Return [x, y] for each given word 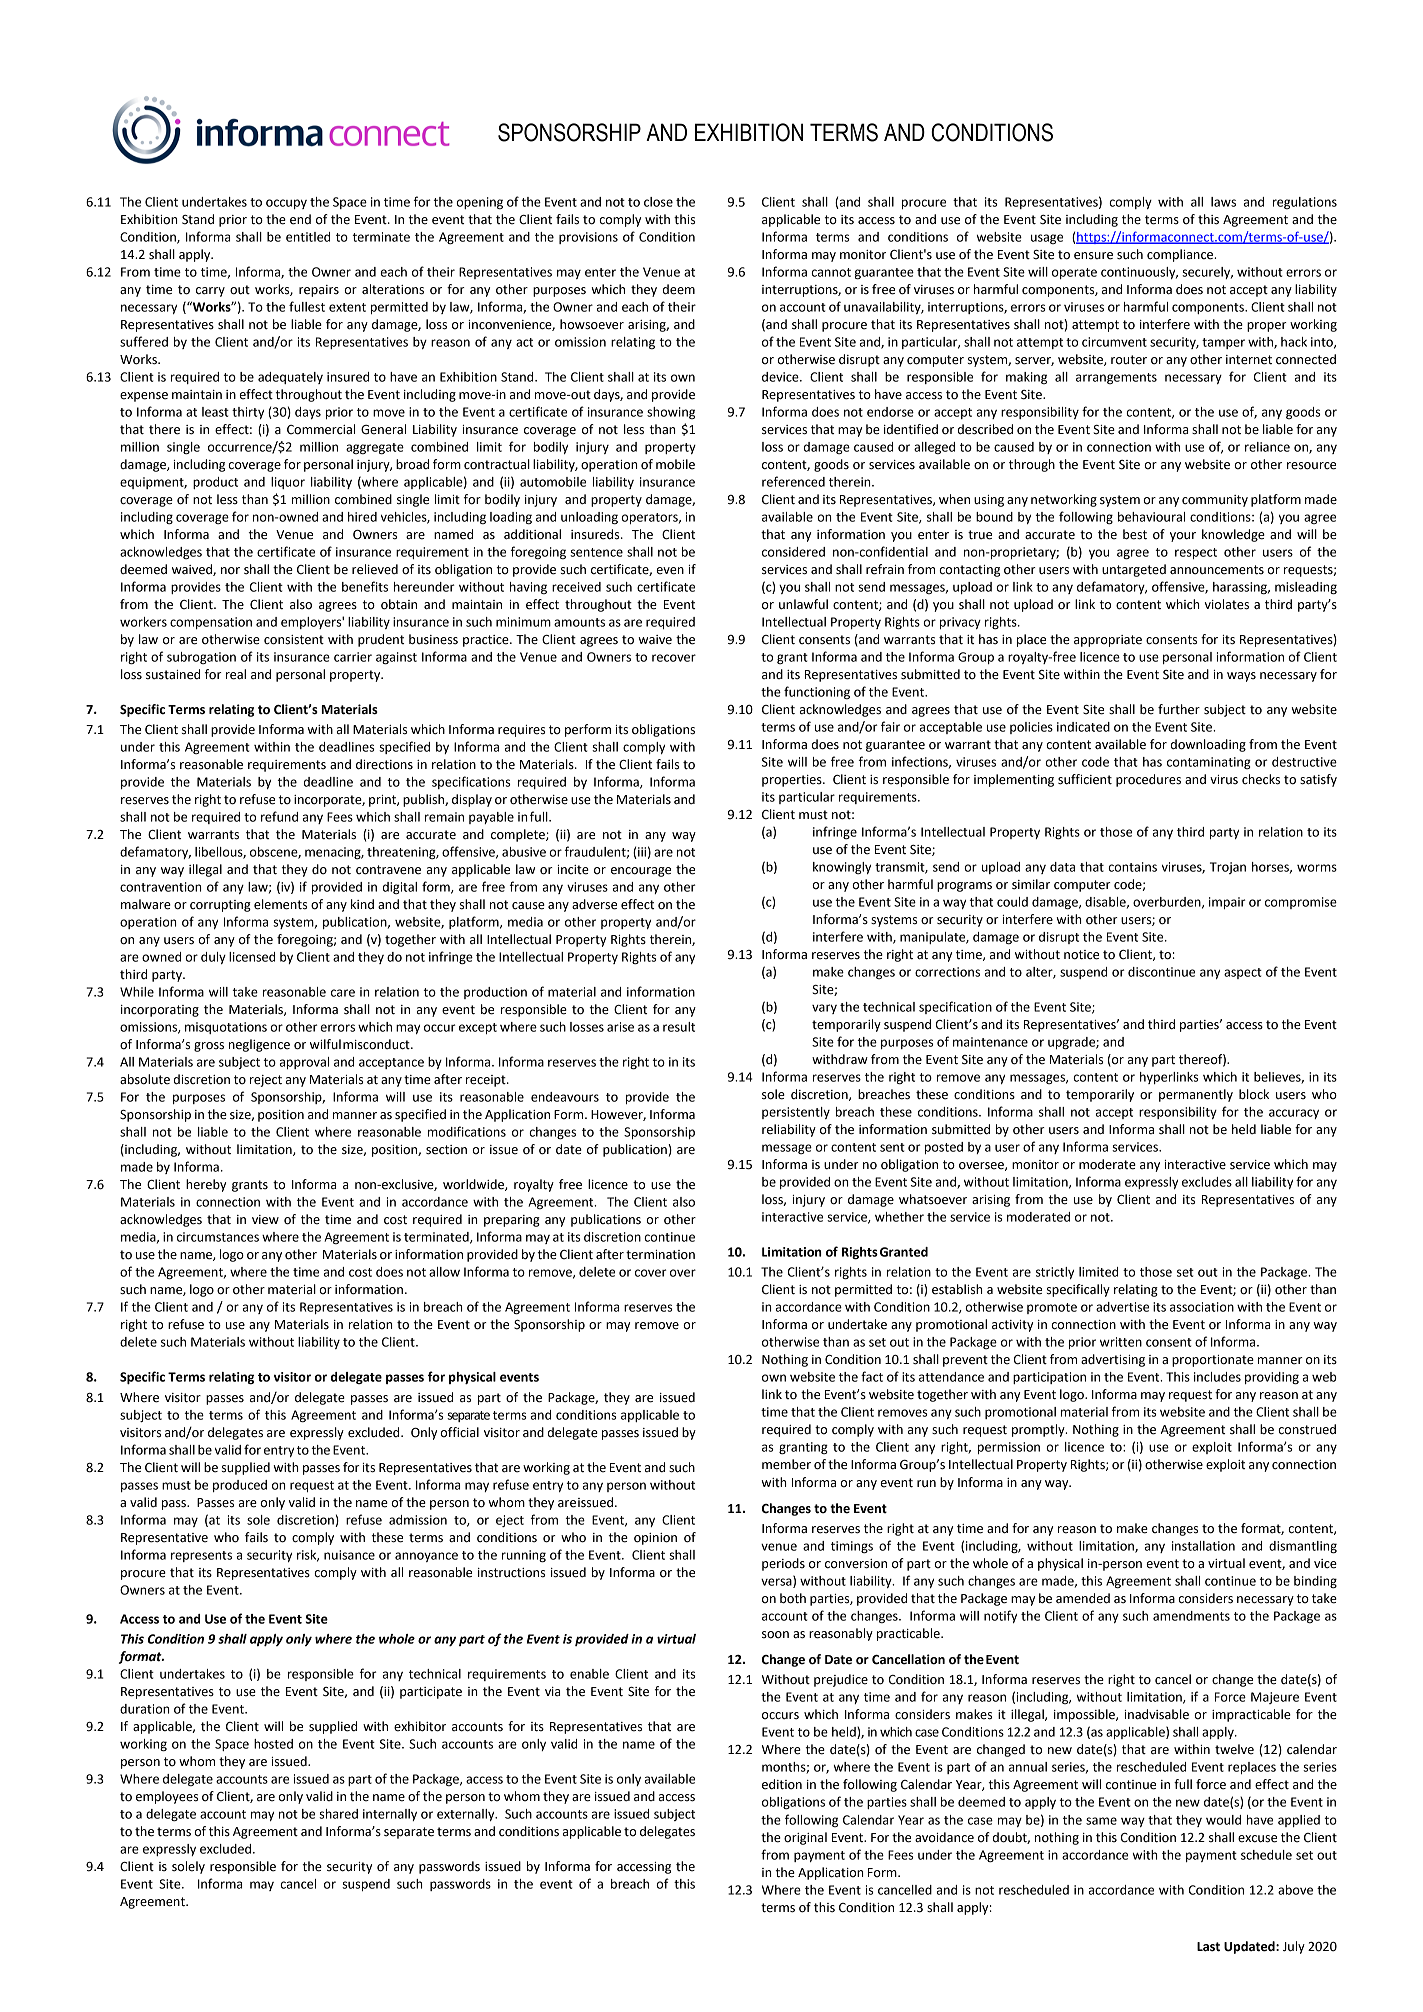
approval [304, 1063]
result [679, 1027]
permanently [1196, 1095]
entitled [308, 237]
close [658, 202]
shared [338, 1814]
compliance [1181, 255]
